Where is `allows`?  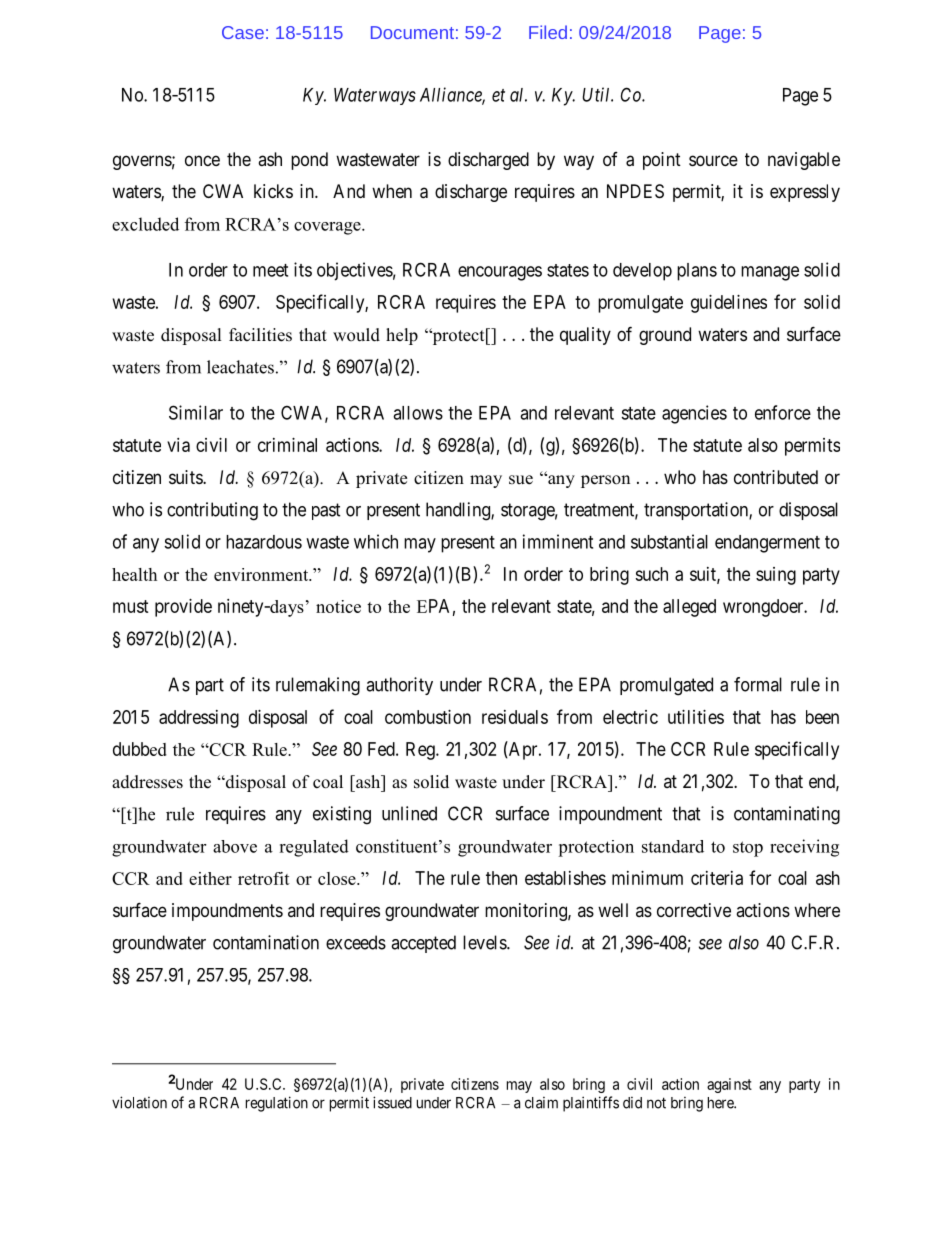 allows is located at coordinates (418, 413).
